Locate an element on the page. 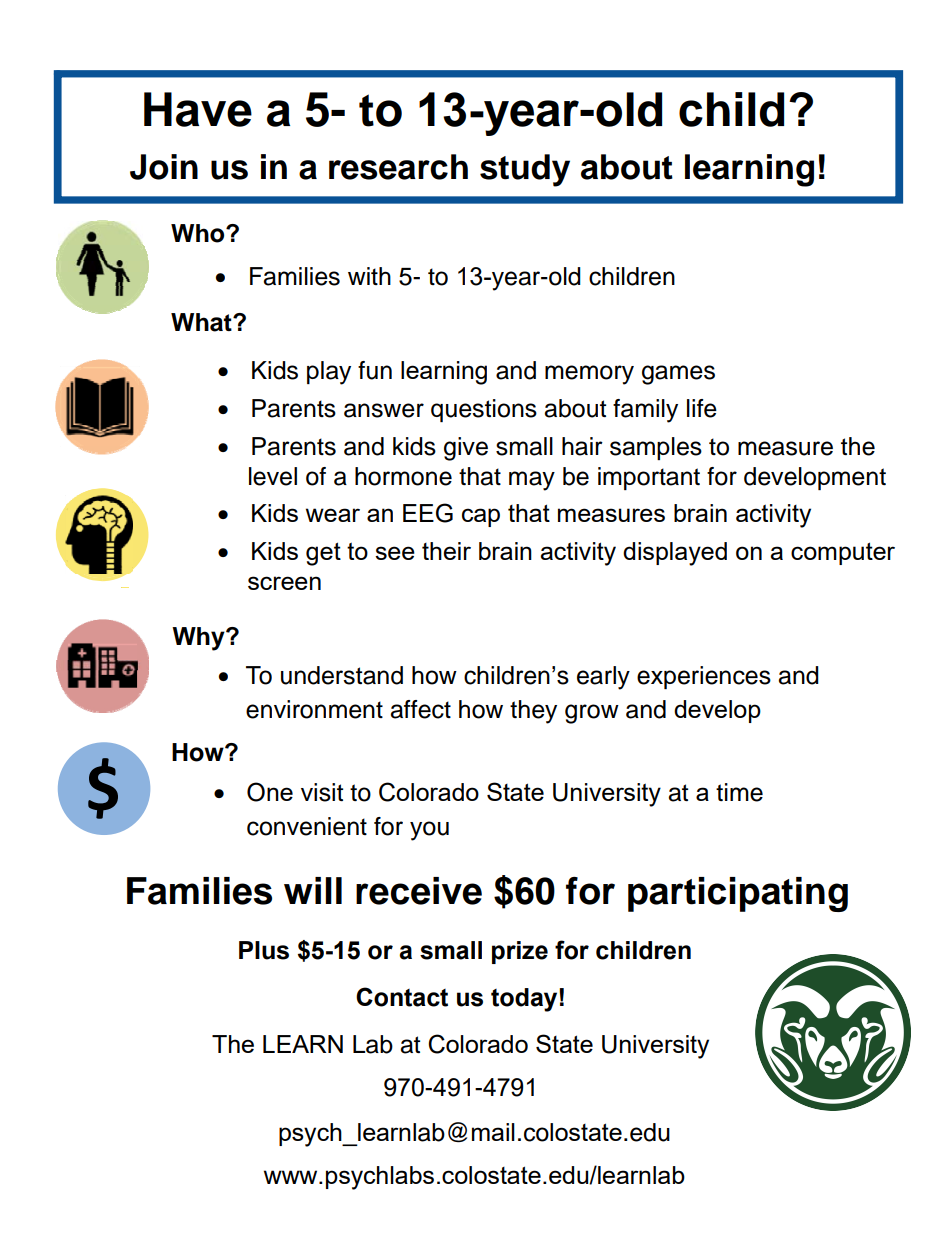  they is located at coordinates (533, 712).
